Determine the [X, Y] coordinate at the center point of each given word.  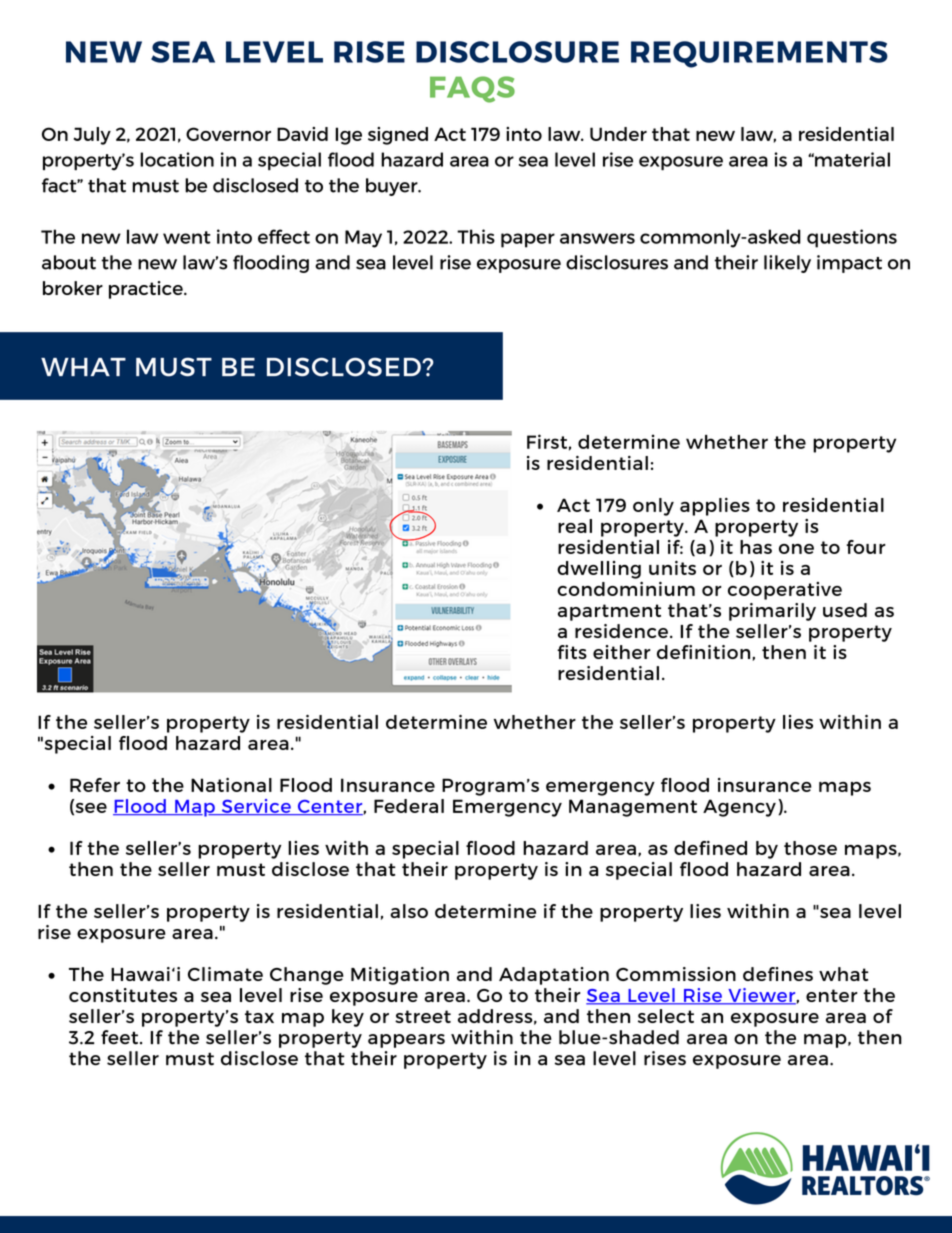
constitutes [123, 995]
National [231, 785]
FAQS [472, 89]
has [756, 547]
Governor [228, 134]
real [575, 526]
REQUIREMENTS [759, 54]
